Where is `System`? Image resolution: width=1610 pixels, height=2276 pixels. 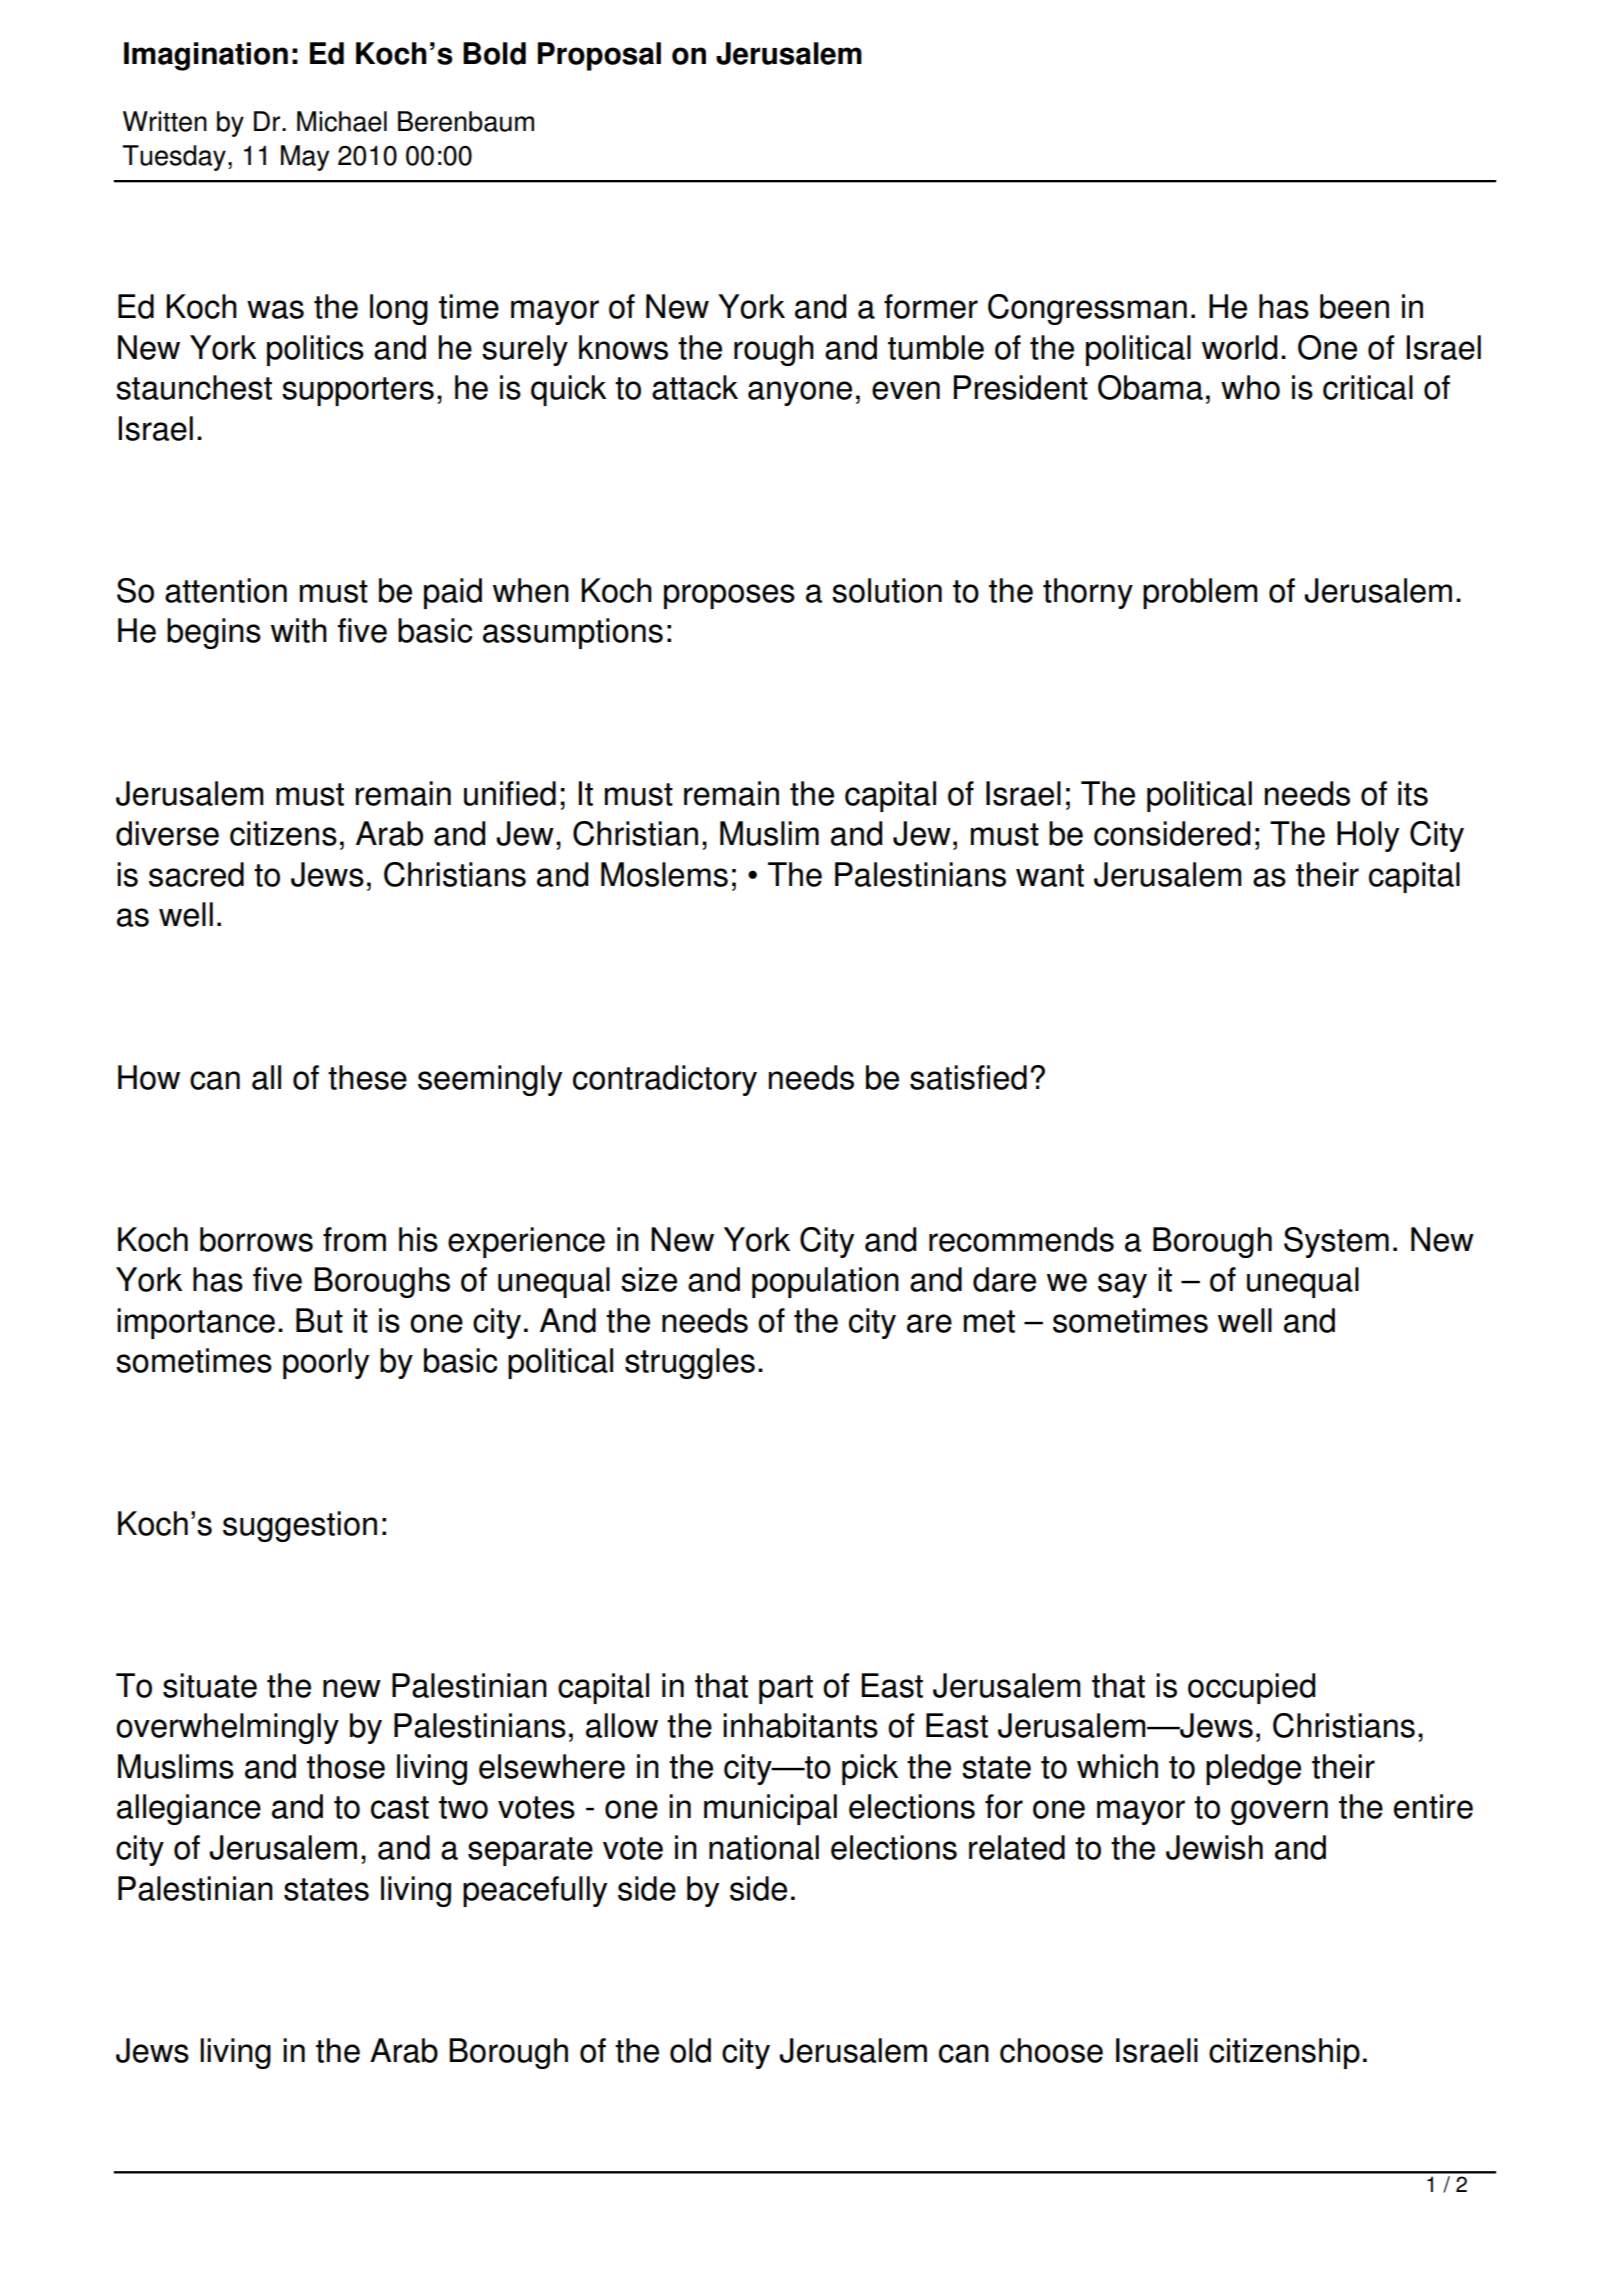 System is located at coordinates (1336, 1242).
